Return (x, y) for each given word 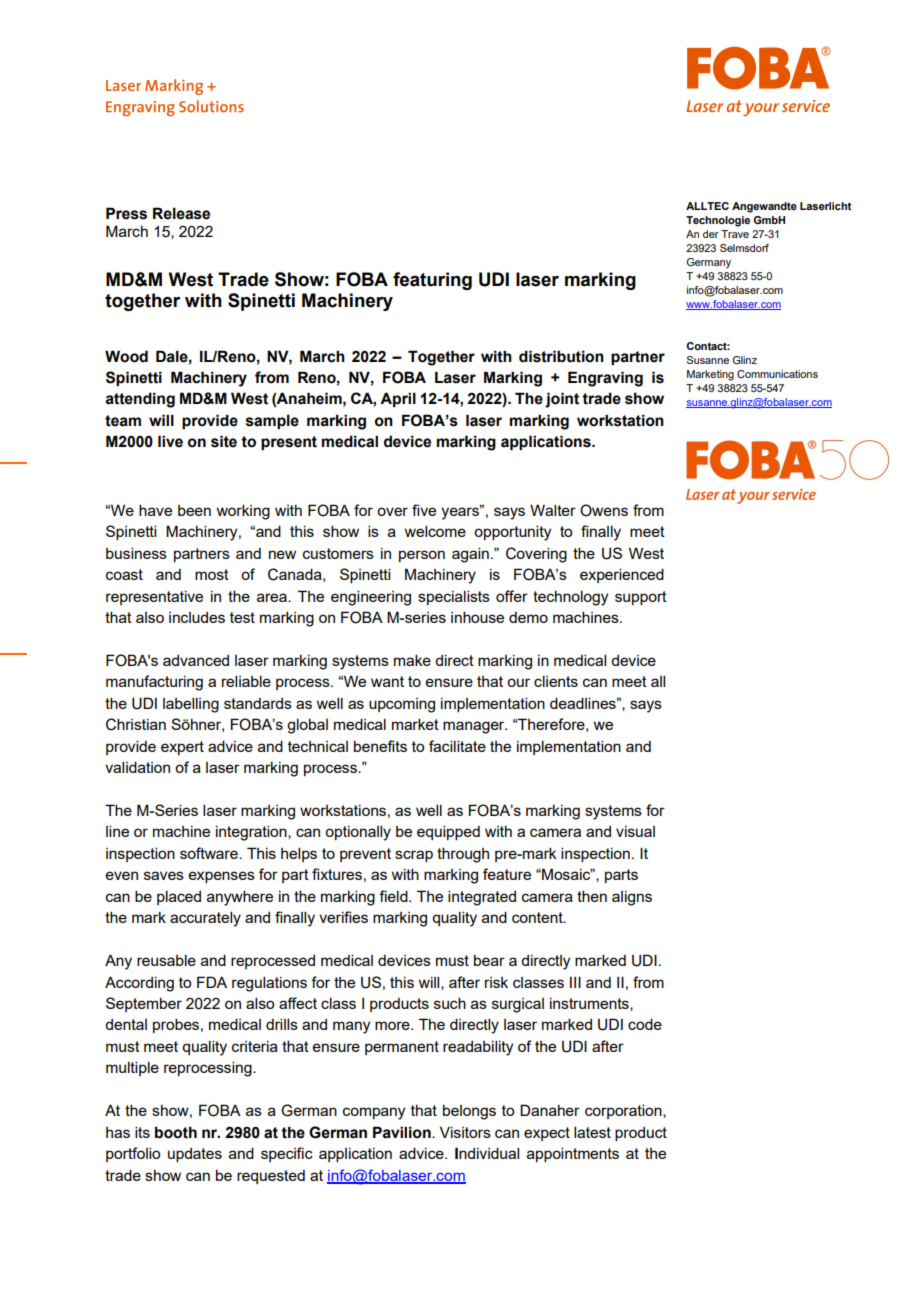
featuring (432, 281)
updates (195, 1155)
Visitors (465, 1132)
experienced (622, 575)
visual (635, 831)
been (194, 510)
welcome (435, 531)
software (210, 853)
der (711, 234)
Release (181, 213)
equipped (448, 832)
